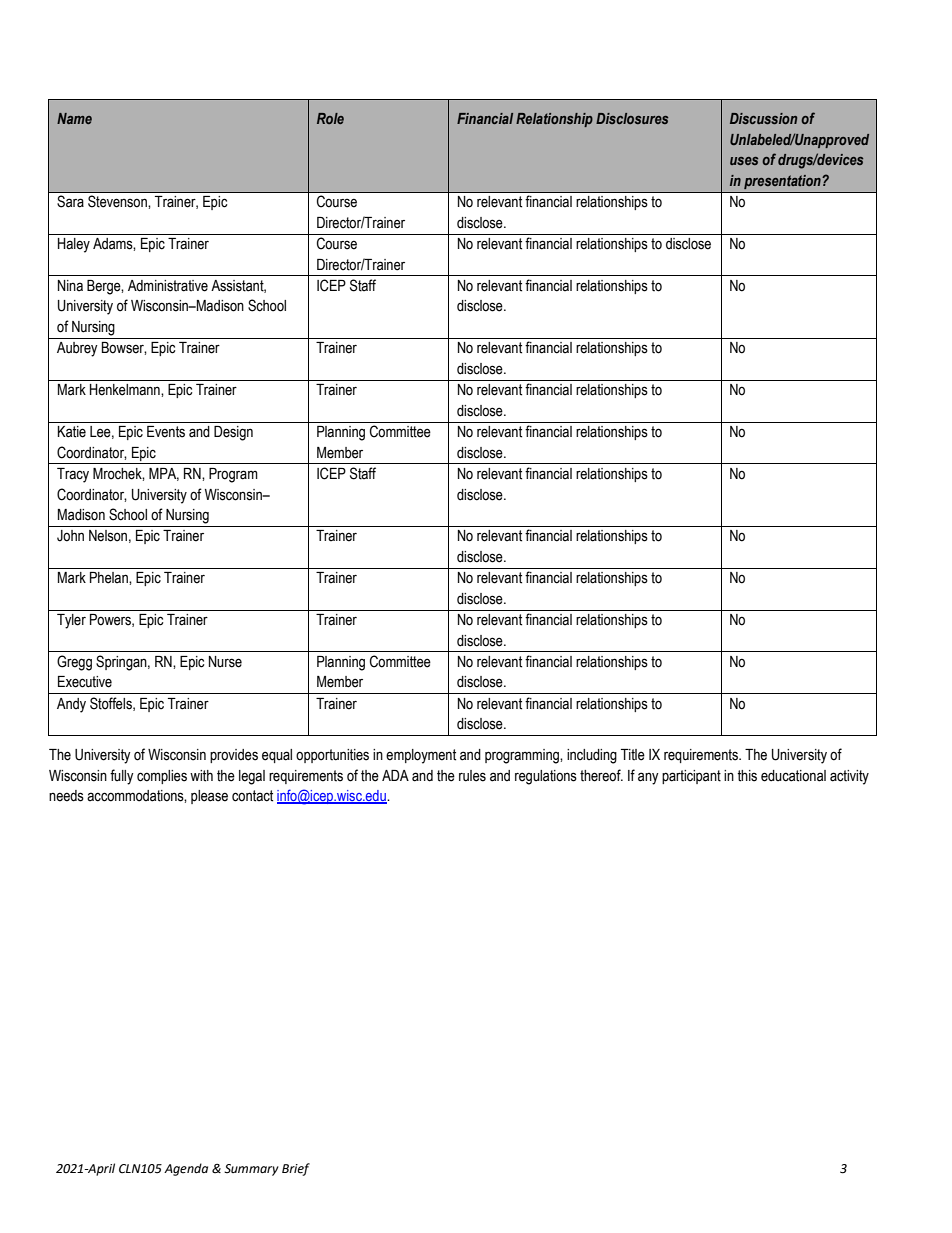 Image resolution: width=952 pixels, height=1233 pixels. What do you see at coordinates (251, 1170) in the screenshot?
I see `Summary` at bounding box center [251, 1170].
